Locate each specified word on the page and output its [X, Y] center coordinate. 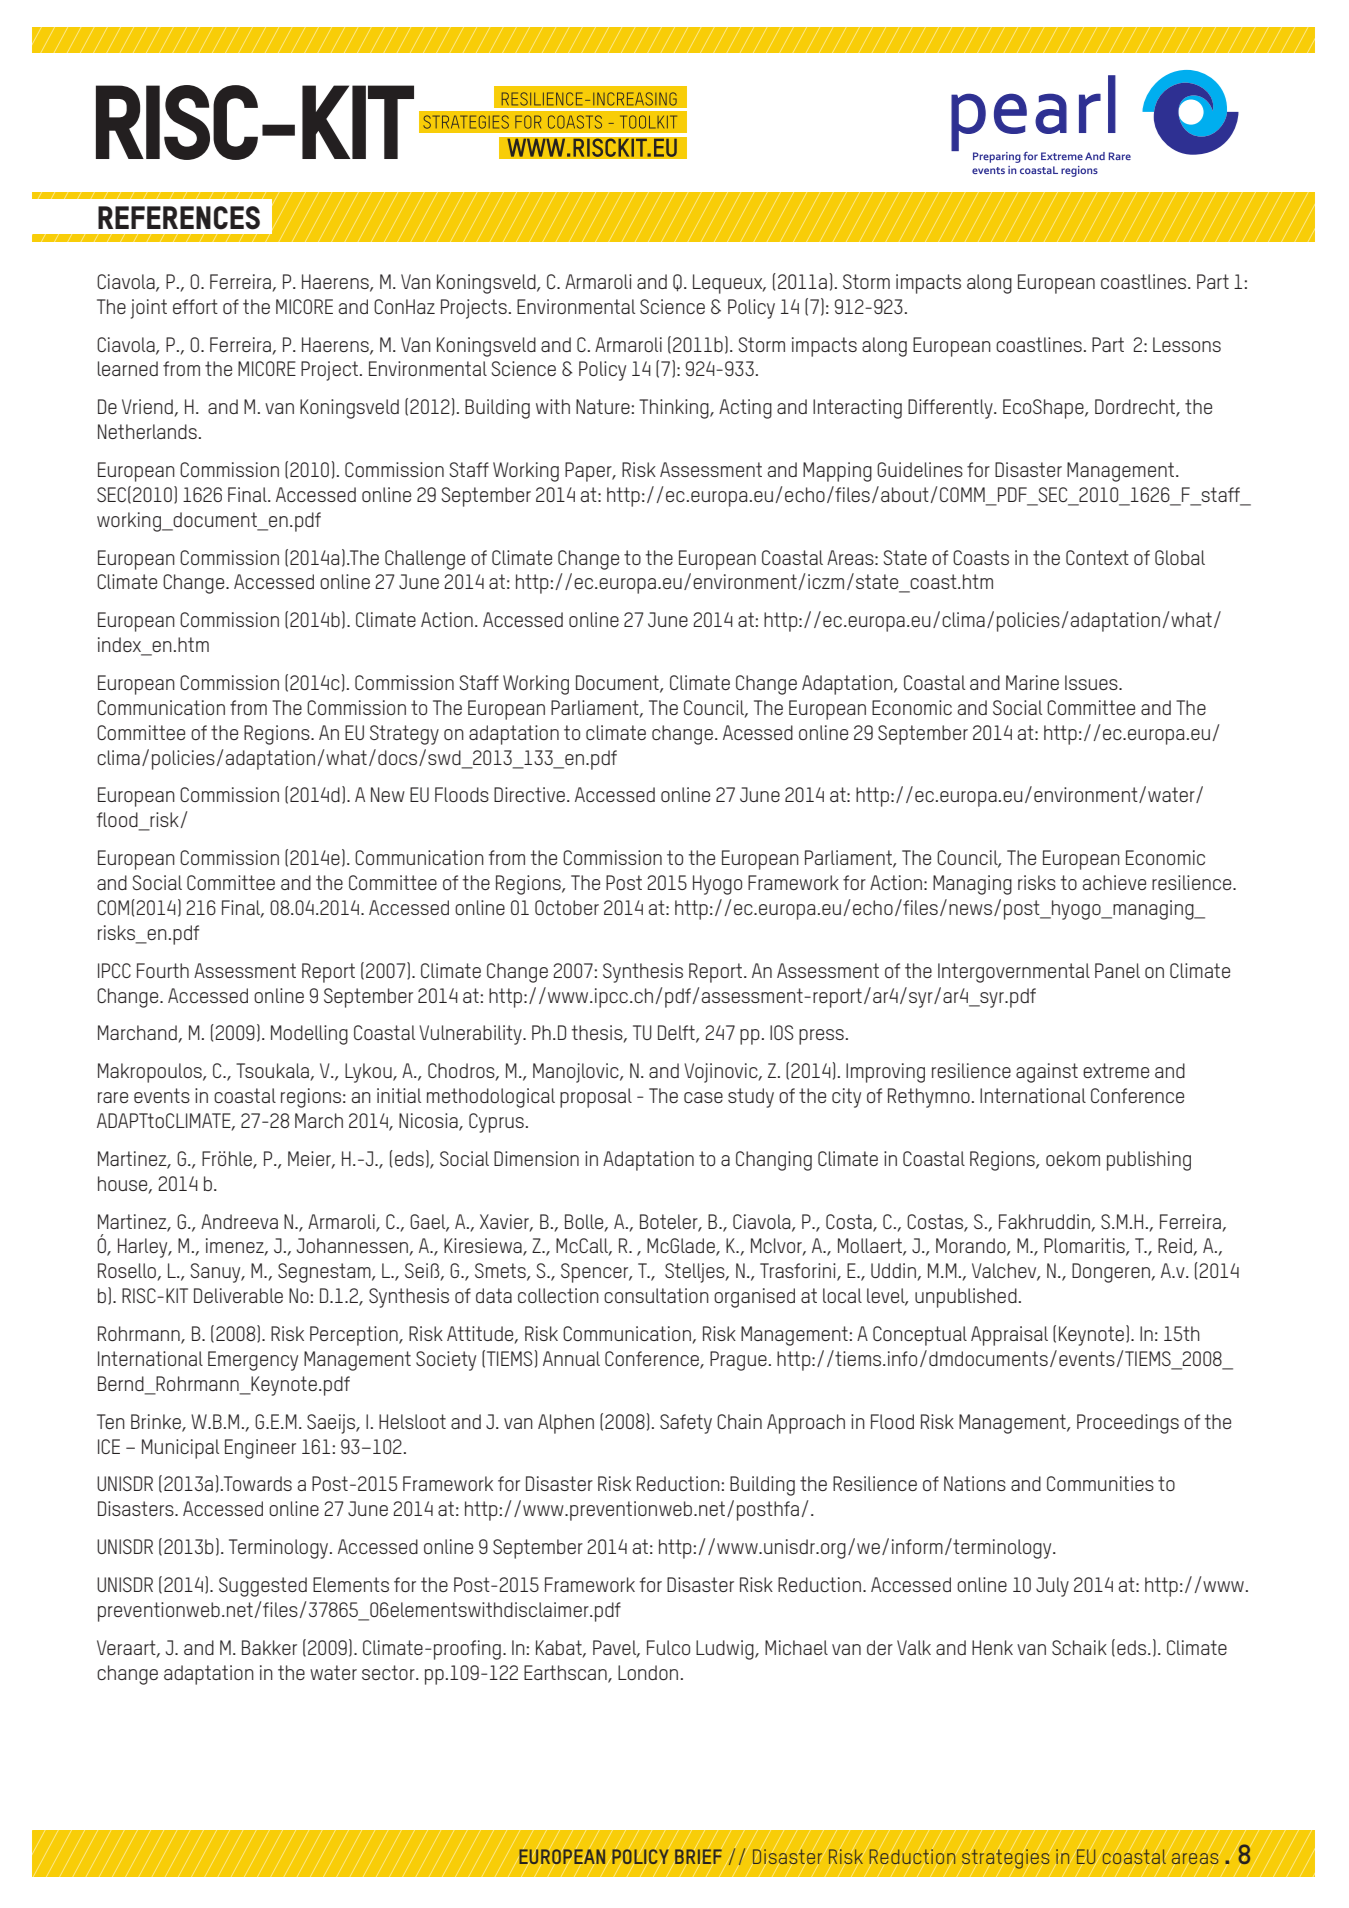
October [567, 907]
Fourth [163, 970]
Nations [975, 1483]
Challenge [425, 560]
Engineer [260, 1449]
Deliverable [238, 1295]
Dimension [536, 1158]
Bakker [269, 1647]
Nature [603, 406]
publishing [1149, 1161]
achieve [1114, 882]
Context [1097, 557]
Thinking [675, 409]
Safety [686, 1424]
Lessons [1187, 344]
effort [195, 306]
